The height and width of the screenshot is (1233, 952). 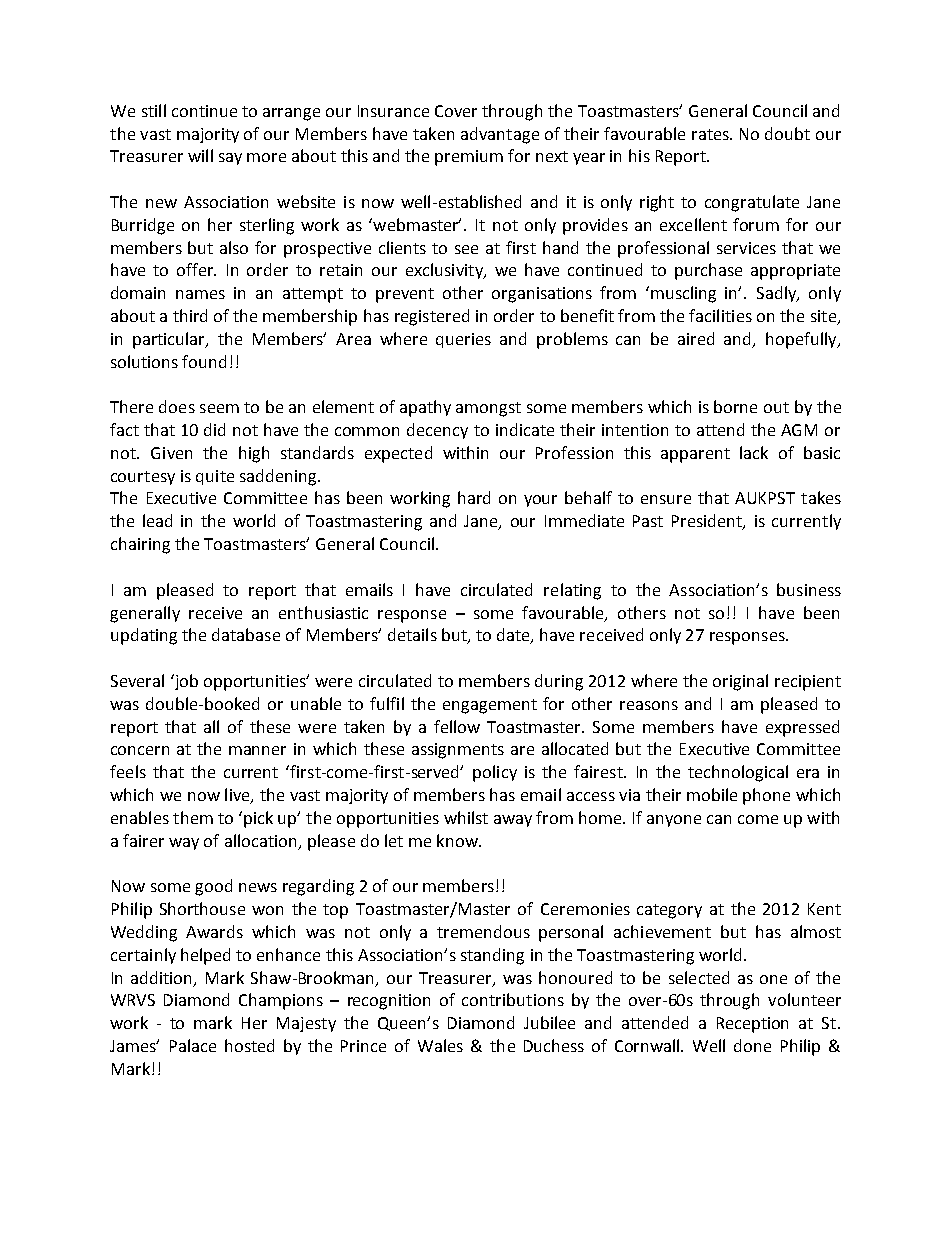 What do you see at coordinates (463, 340) in the screenshot?
I see `queries` at bounding box center [463, 340].
